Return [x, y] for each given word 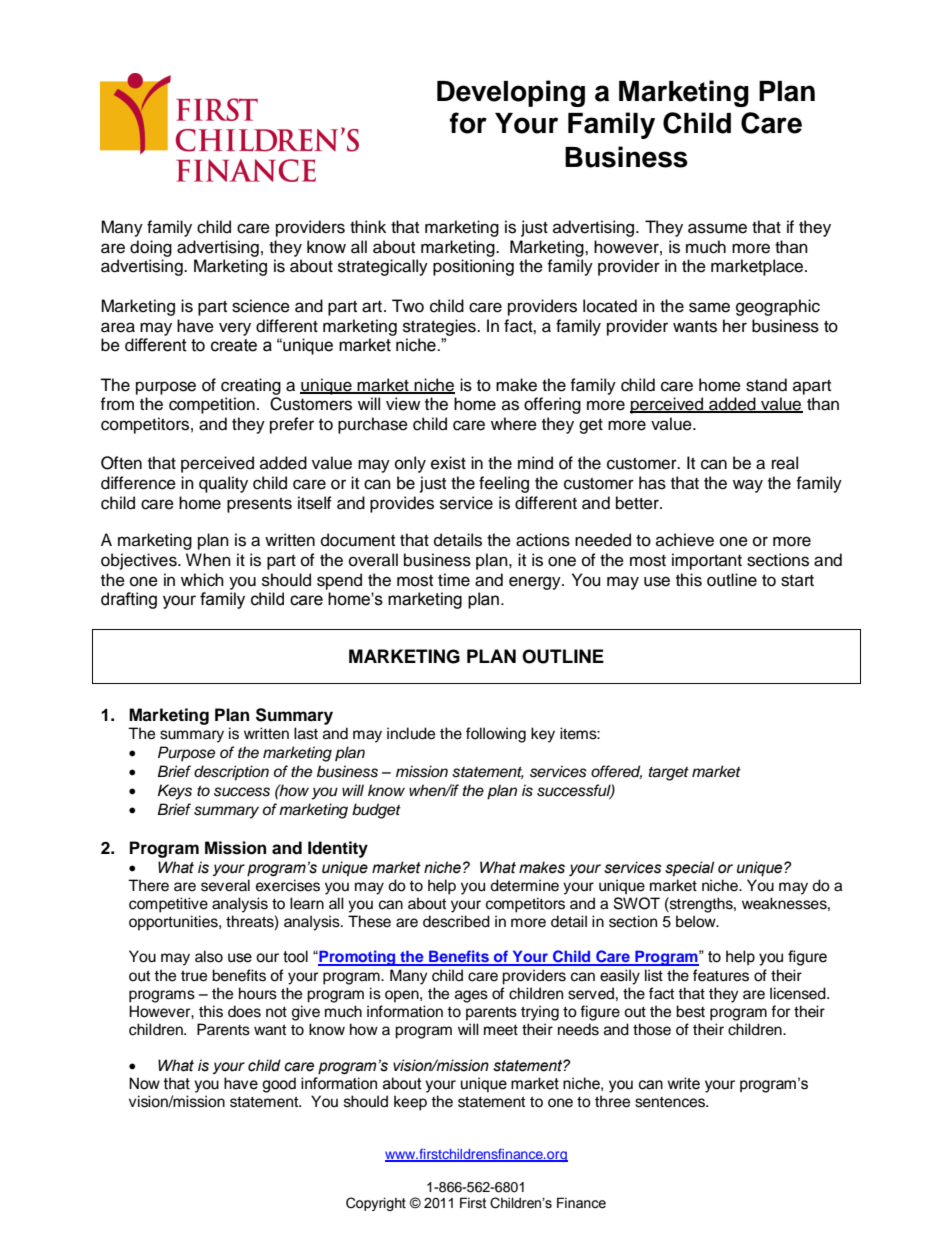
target [669, 774]
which [202, 580]
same [709, 307]
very [235, 329]
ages [471, 996]
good [279, 1085]
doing [151, 248]
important [707, 561]
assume [717, 228]
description [231, 773]
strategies [440, 327]
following [496, 735]
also [209, 956]
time [454, 580]
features [721, 975]
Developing [511, 93]
